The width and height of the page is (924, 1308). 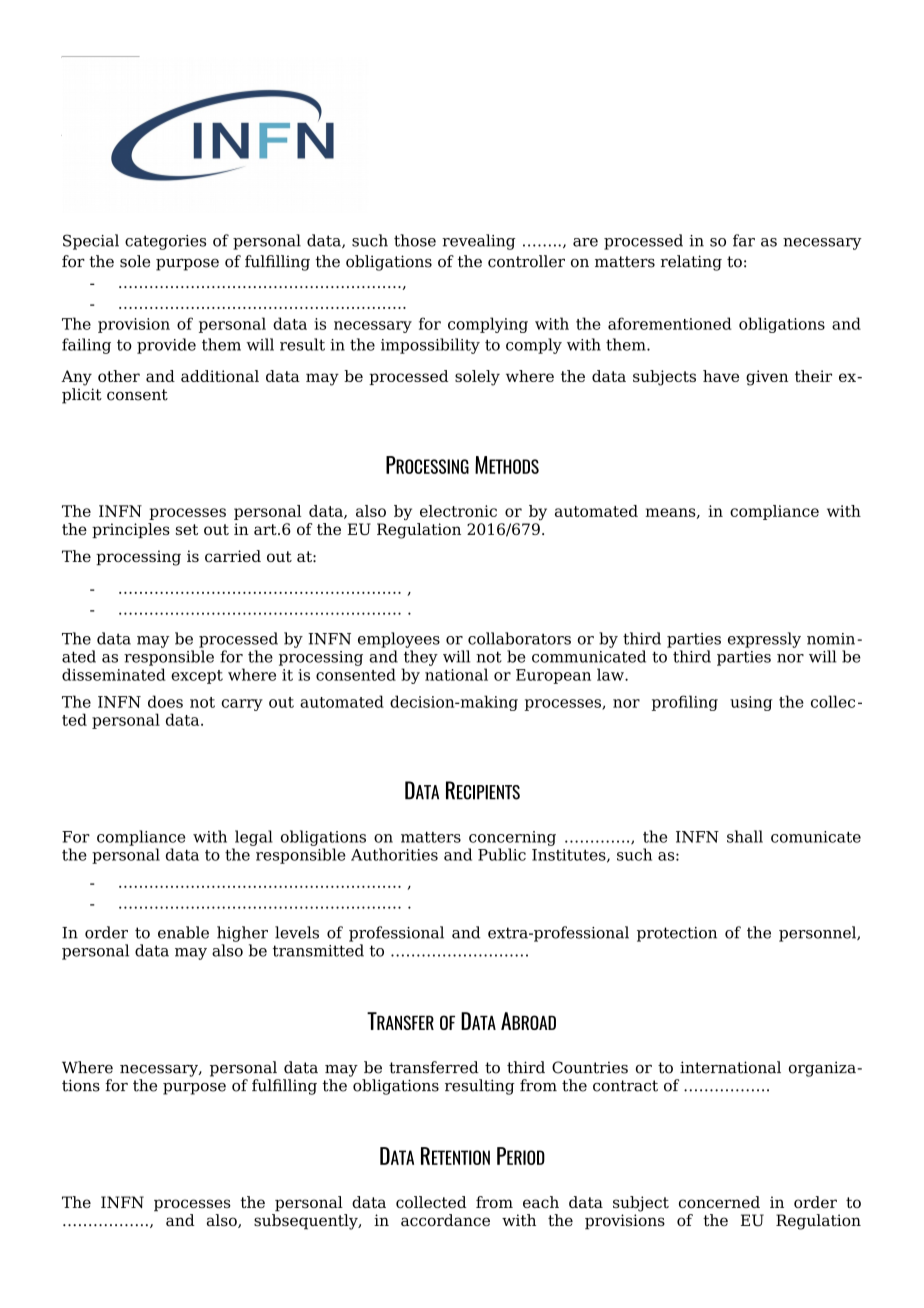 I want to click on protection, so click(x=677, y=934).
